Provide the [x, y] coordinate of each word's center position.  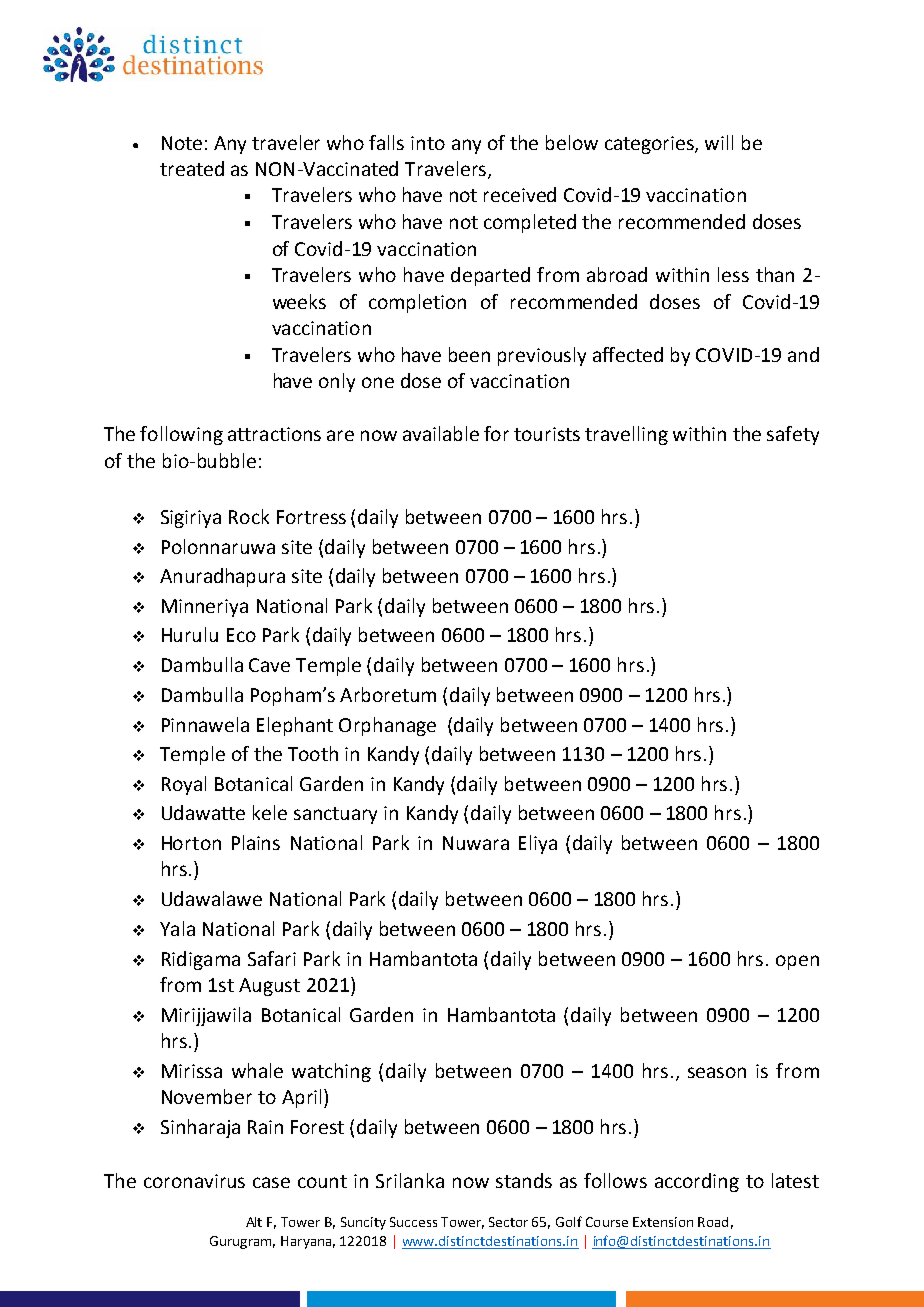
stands [524, 1180]
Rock [249, 516]
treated [192, 168]
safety [793, 435]
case [271, 1182]
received [520, 194]
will [719, 142]
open [797, 962]
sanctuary [335, 815]
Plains [256, 842]
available [441, 433]
